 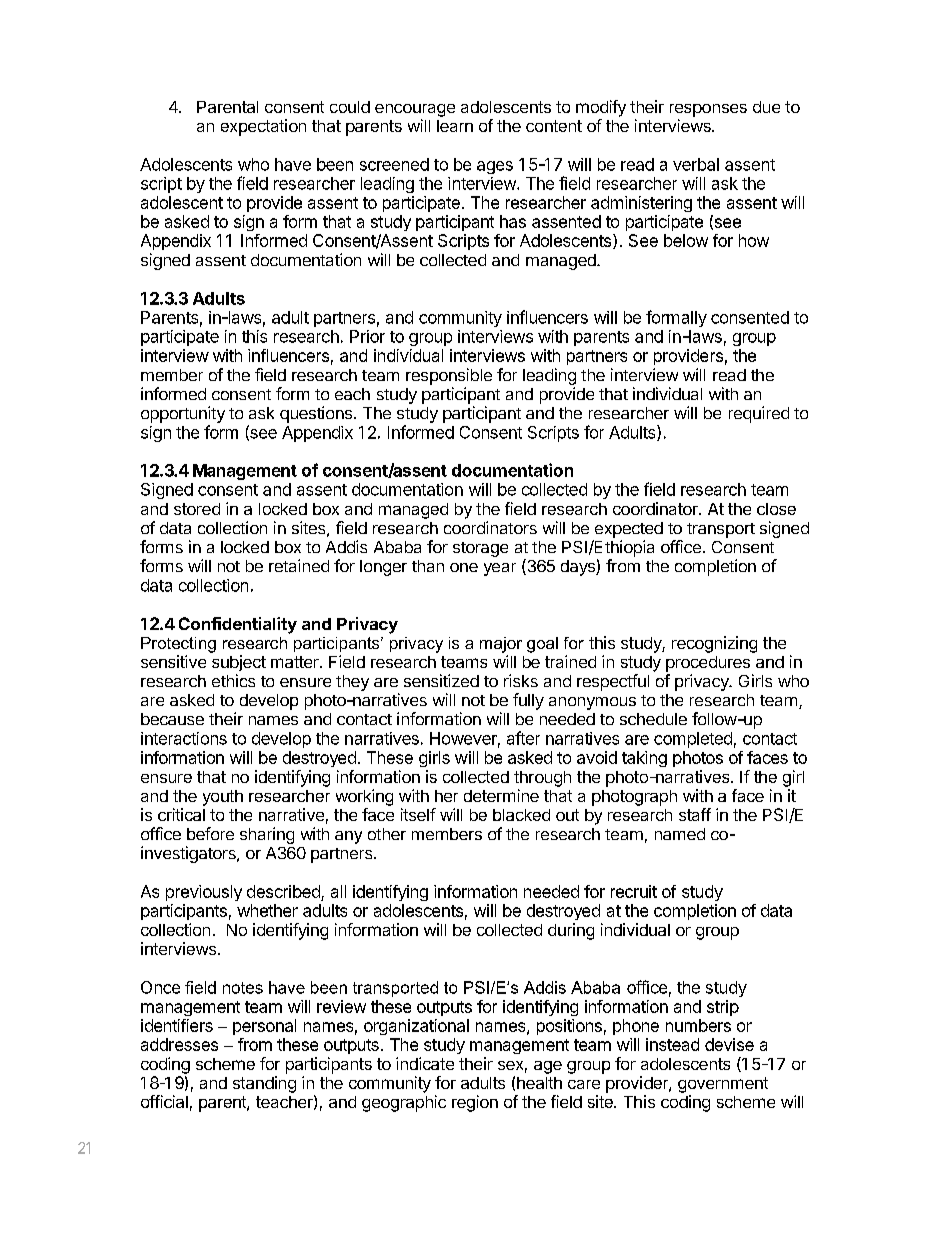 What do you see at coordinates (449, 376) in the screenshot?
I see `responsible` at bounding box center [449, 376].
